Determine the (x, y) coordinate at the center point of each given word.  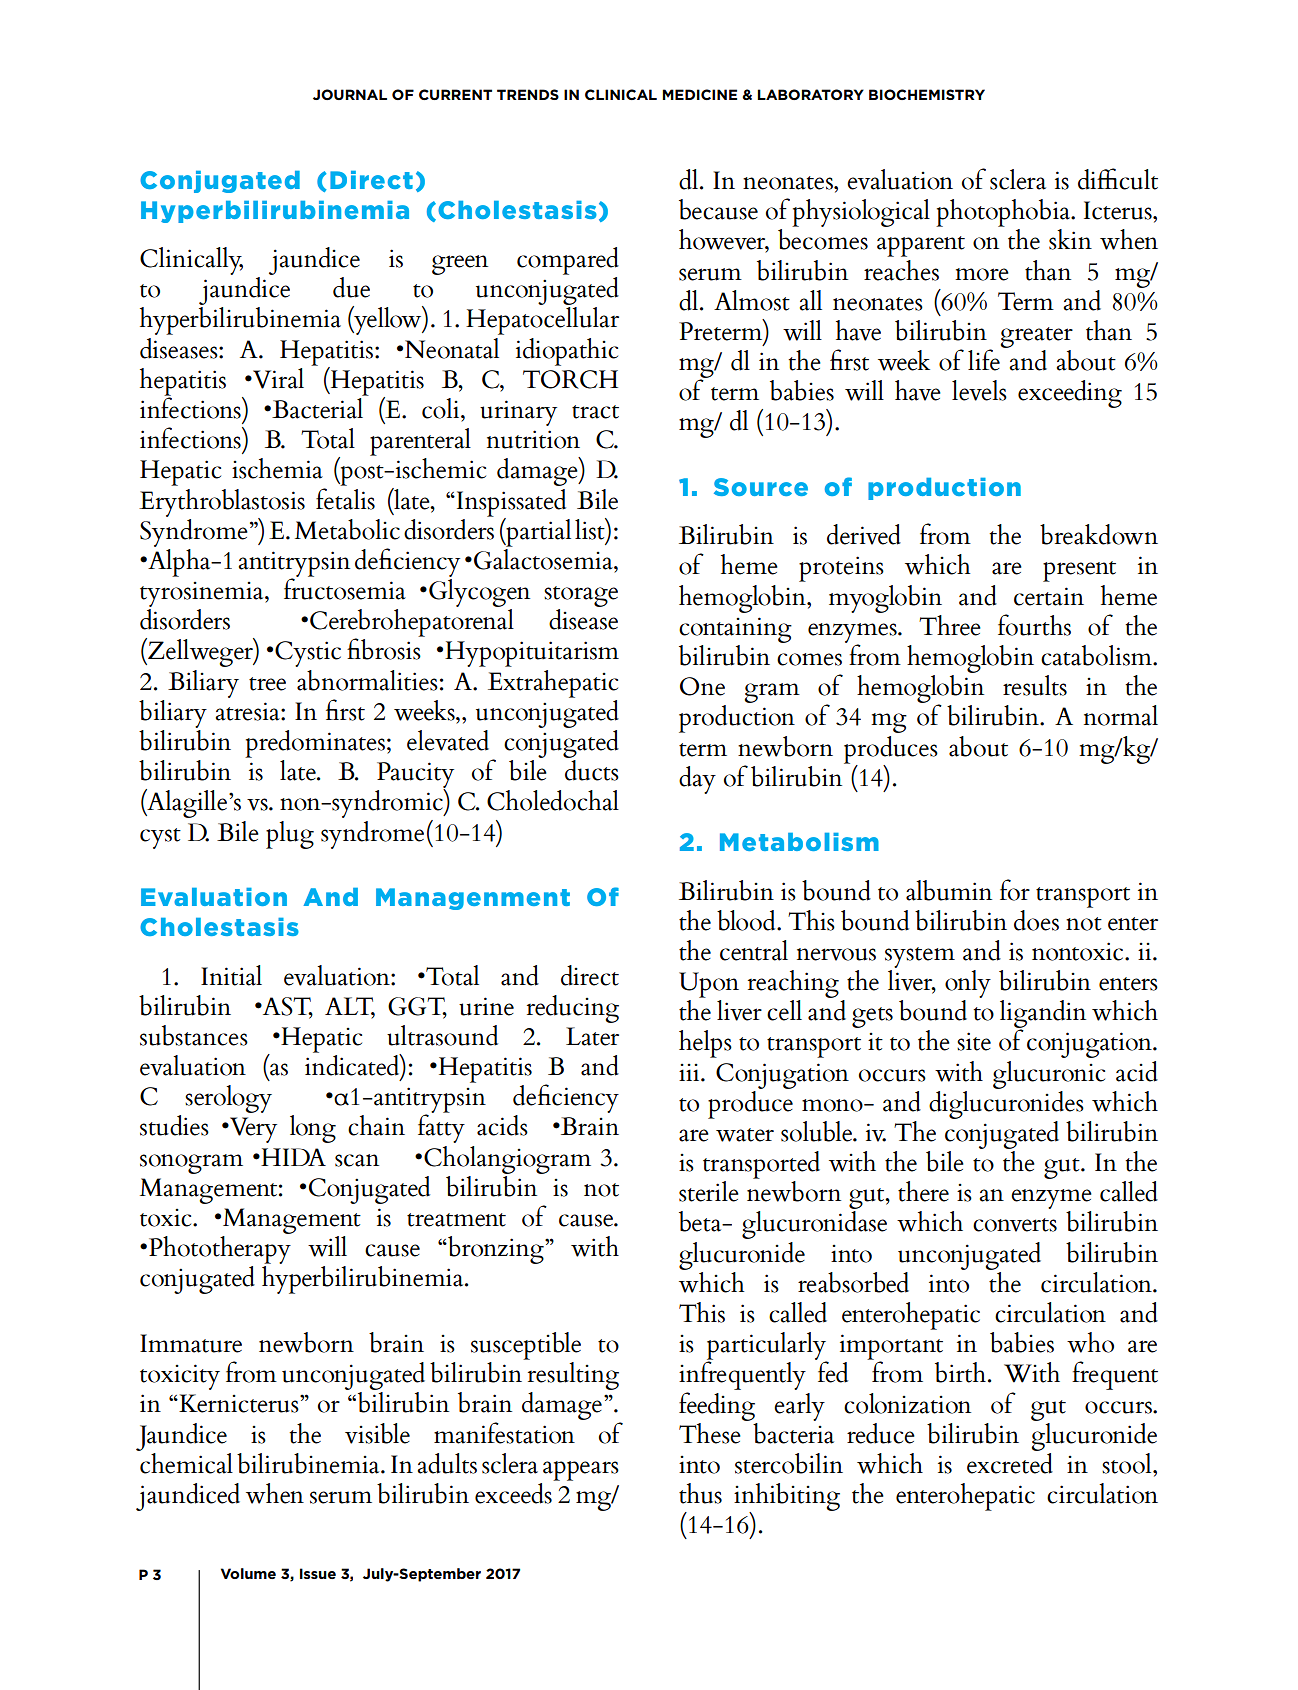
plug (290, 835)
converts (1015, 1225)
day (697, 780)
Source (761, 487)
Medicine (699, 94)
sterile (709, 1191)
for (1015, 890)
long (313, 1129)
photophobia (1004, 213)
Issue (318, 1573)
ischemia (277, 468)
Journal (350, 94)
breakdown (1099, 534)
